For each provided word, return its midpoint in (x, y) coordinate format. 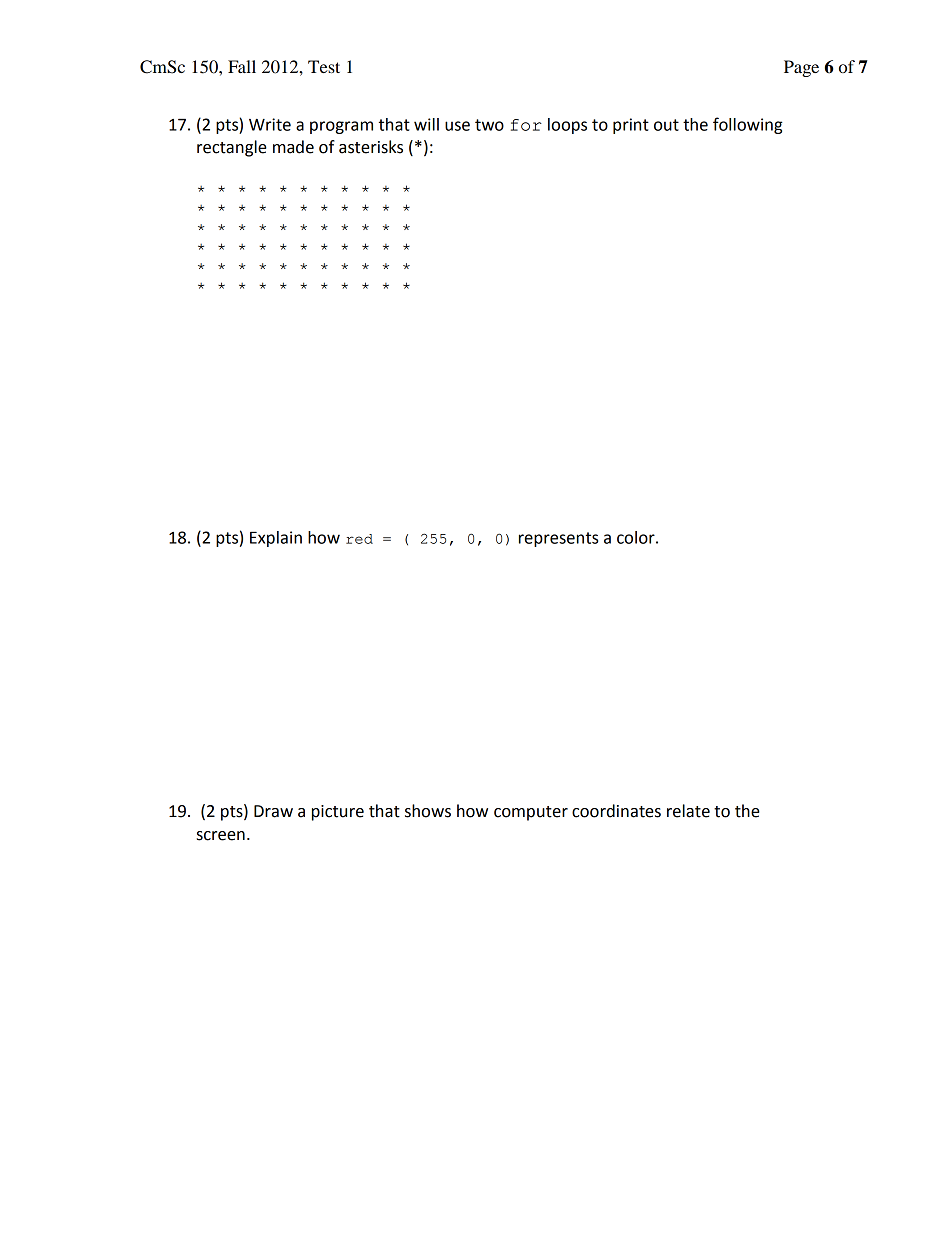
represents (558, 539)
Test (324, 66)
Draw (273, 811)
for (526, 125)
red (359, 539)
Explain (276, 539)
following (748, 125)
